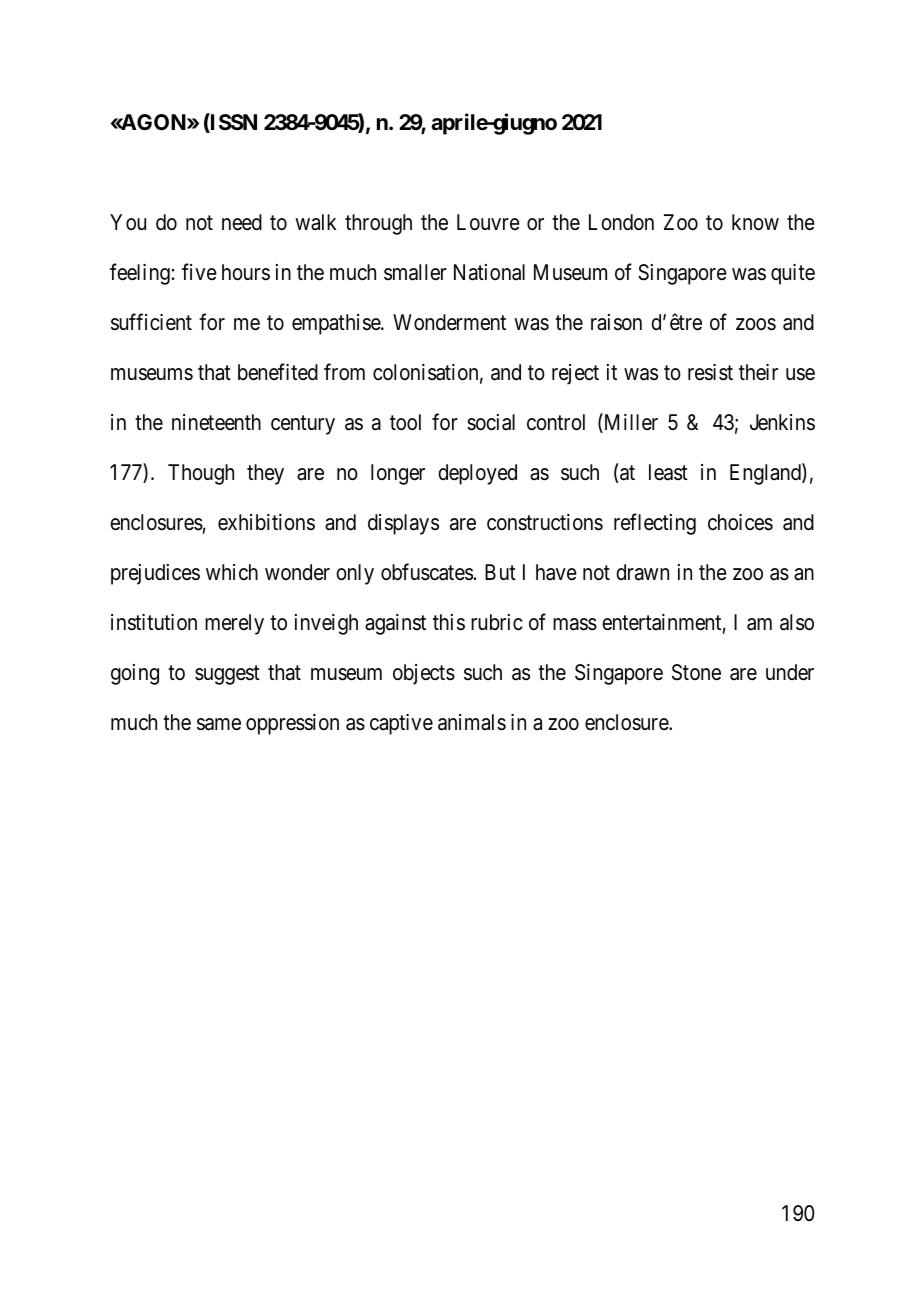 The image size is (924, 1308). What do you see at coordinates (278, 372) in the page?
I see `benefited` at bounding box center [278, 372].
